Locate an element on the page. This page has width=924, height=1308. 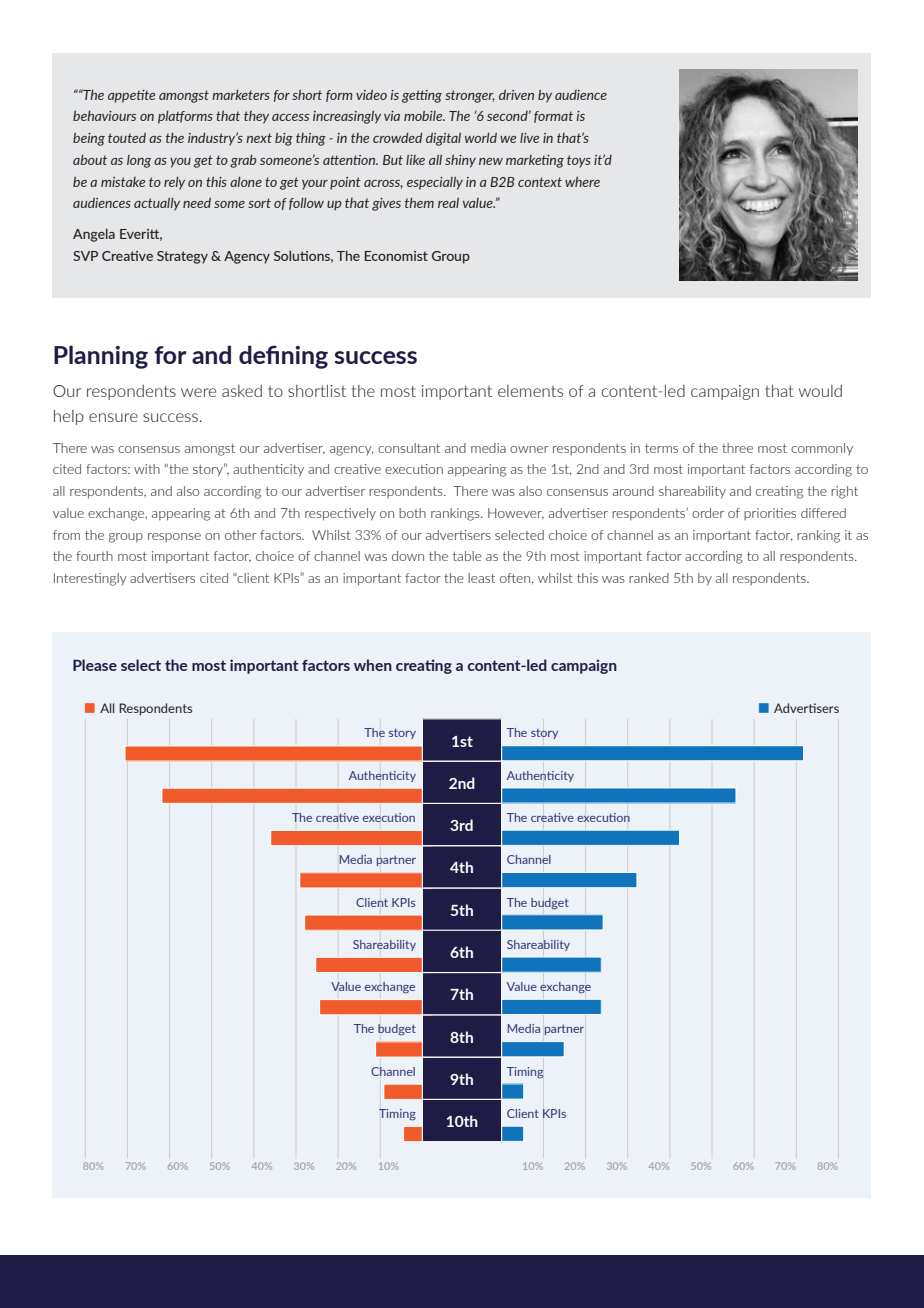
were is located at coordinates (198, 392).
